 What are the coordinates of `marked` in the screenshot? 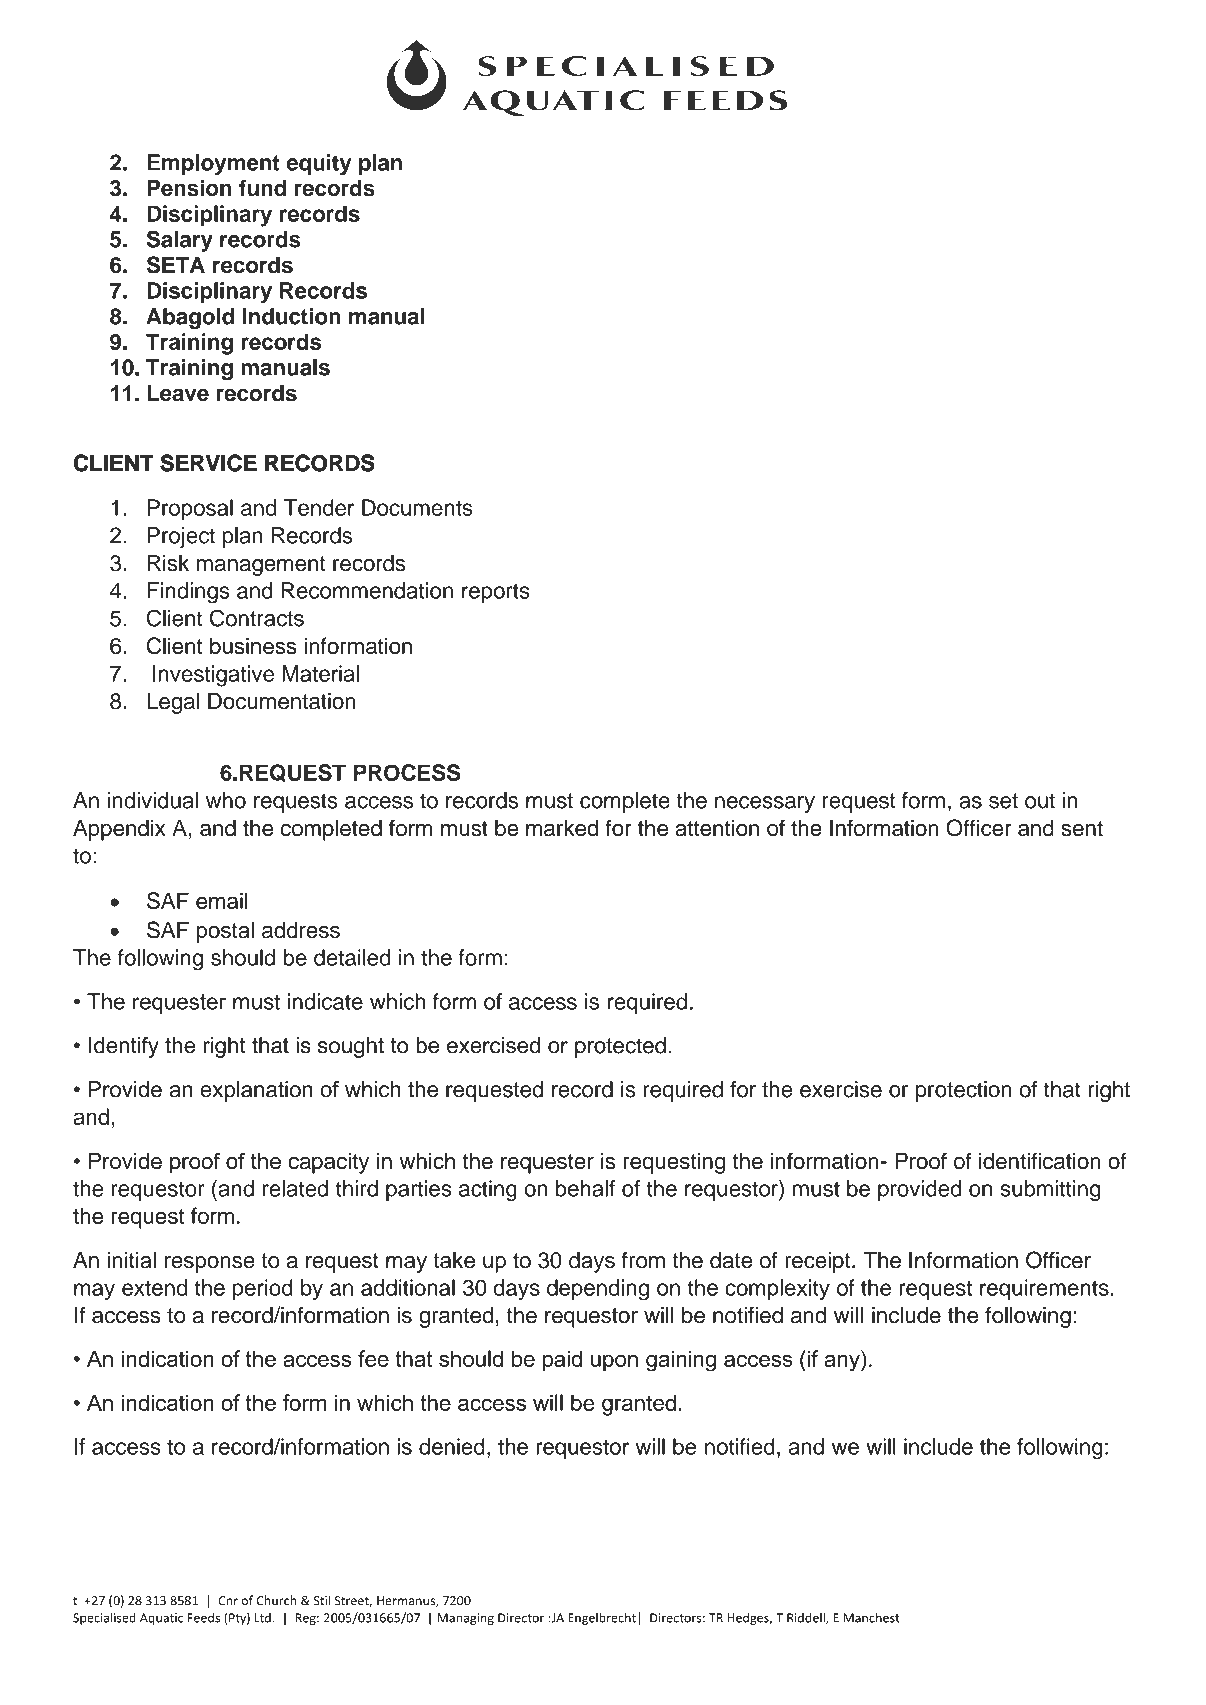 It's located at (562, 828).
